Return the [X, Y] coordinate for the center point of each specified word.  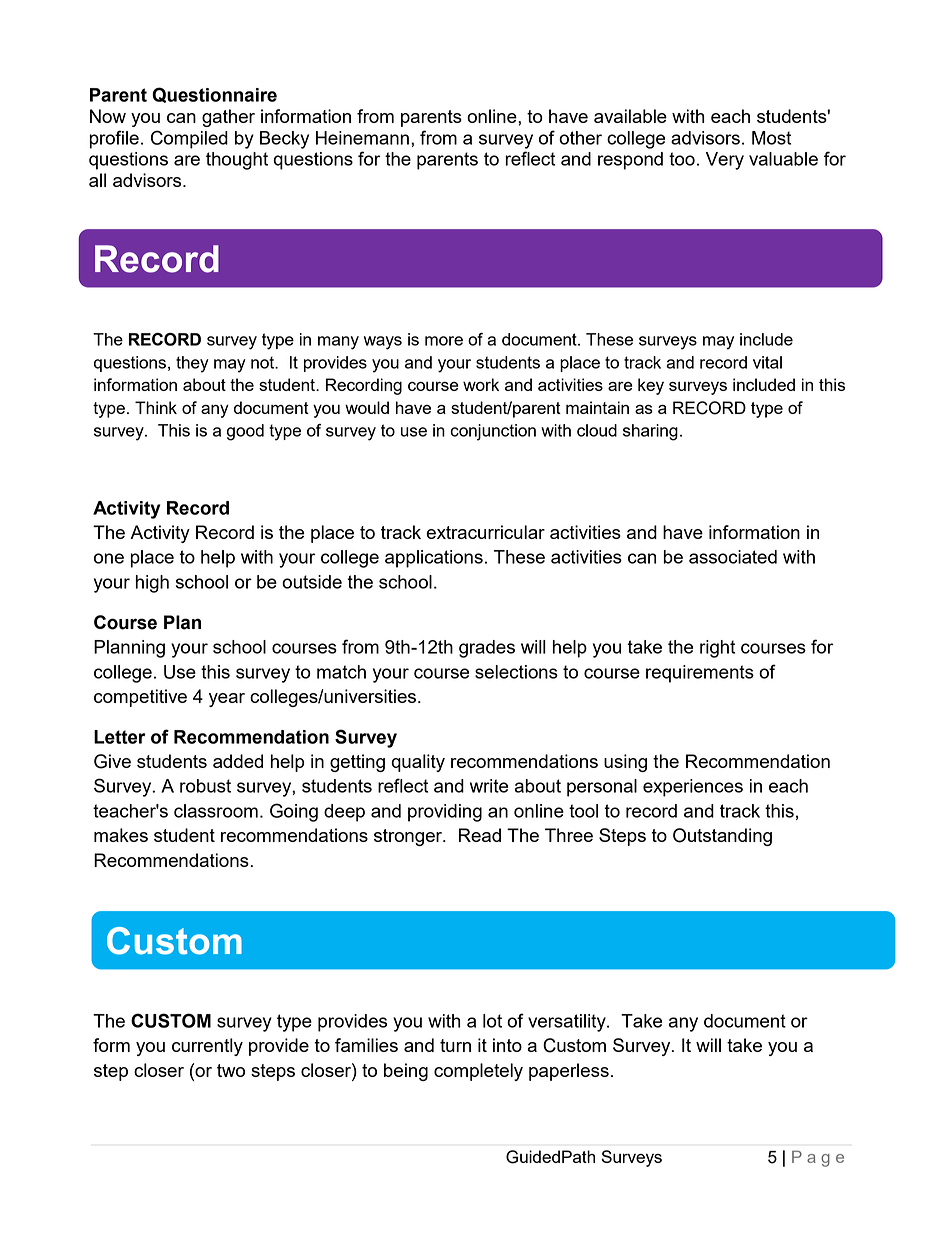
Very [725, 161]
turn [455, 1045]
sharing [650, 432]
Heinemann [362, 138]
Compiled [189, 139]
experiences [693, 788]
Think [156, 407]
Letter [120, 737]
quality [418, 763]
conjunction [493, 432]
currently [207, 1047]
